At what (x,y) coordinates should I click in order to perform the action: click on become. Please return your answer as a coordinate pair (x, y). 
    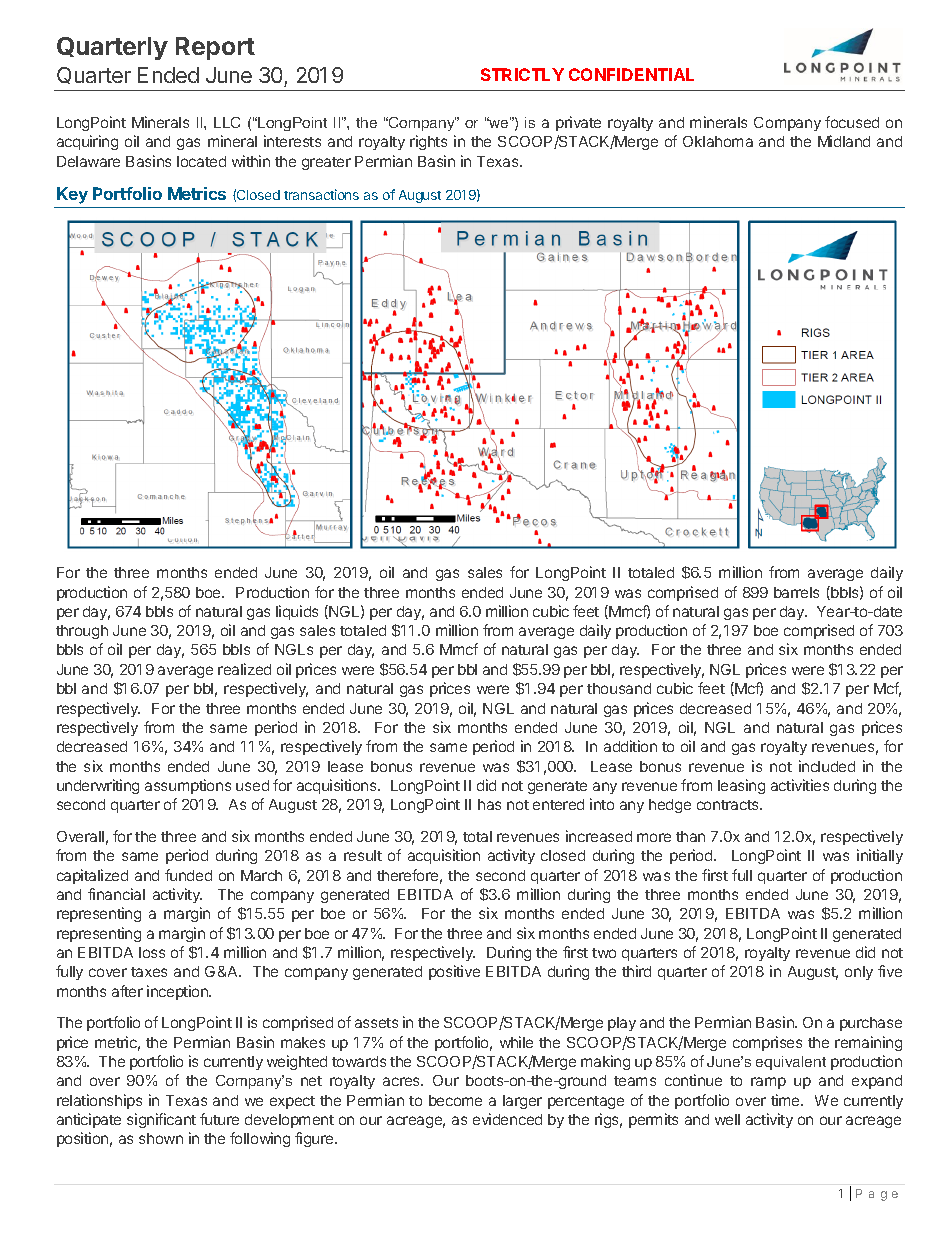
    Looking at the image, I should click on (455, 1100).
